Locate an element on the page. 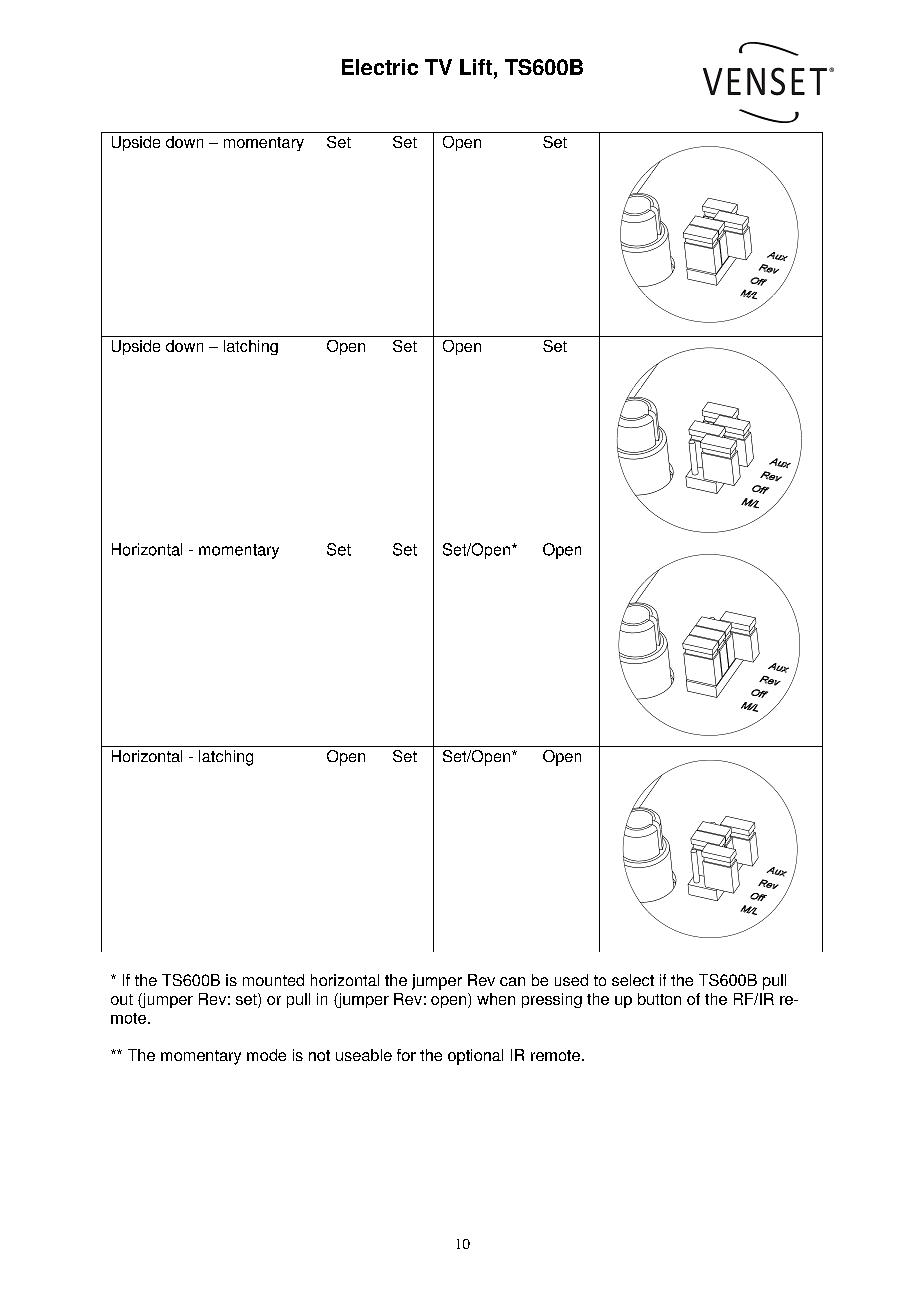 The width and height of the document is (924, 1308). useable is located at coordinates (364, 1055).
